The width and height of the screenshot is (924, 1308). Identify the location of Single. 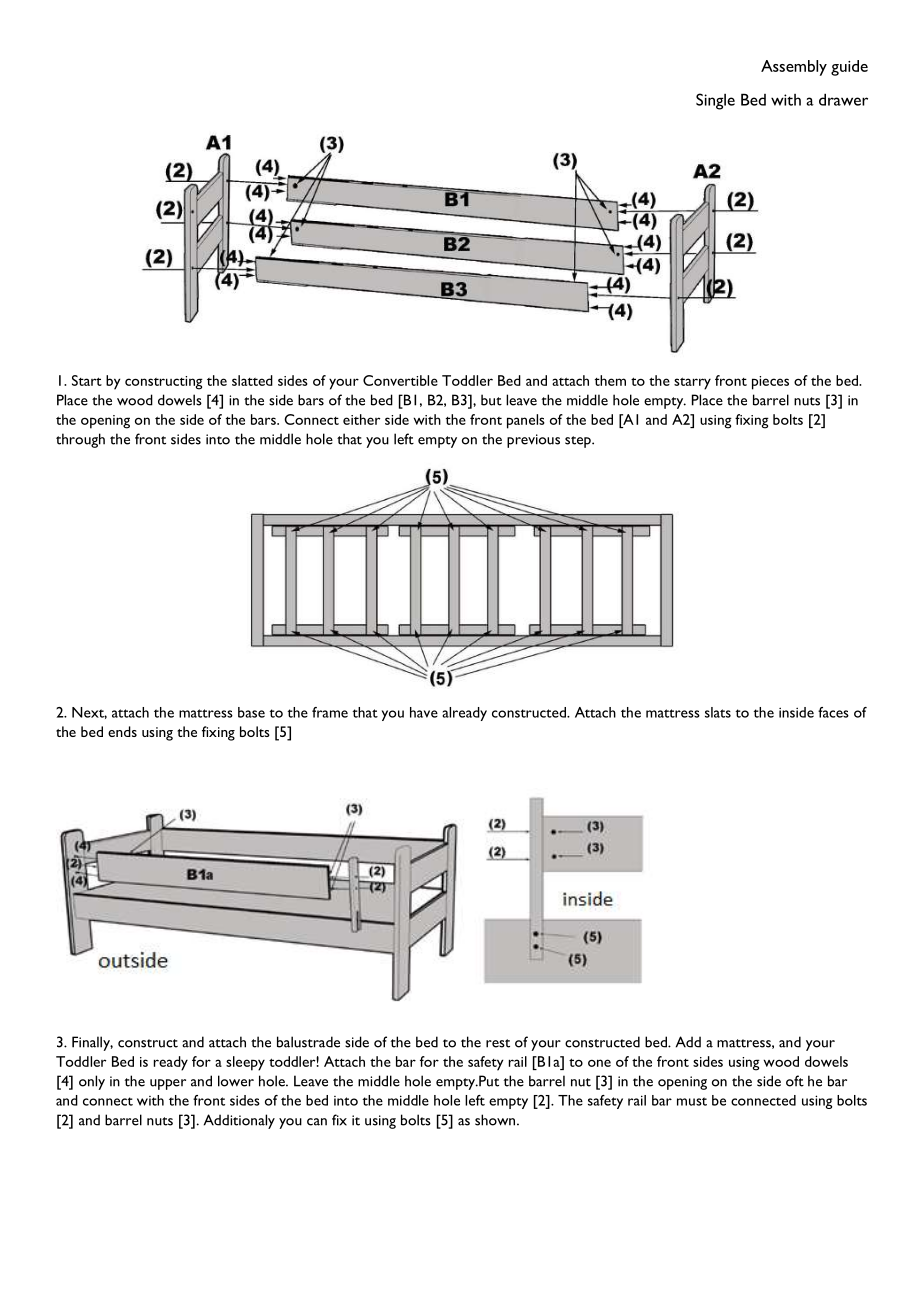
(715, 101).
